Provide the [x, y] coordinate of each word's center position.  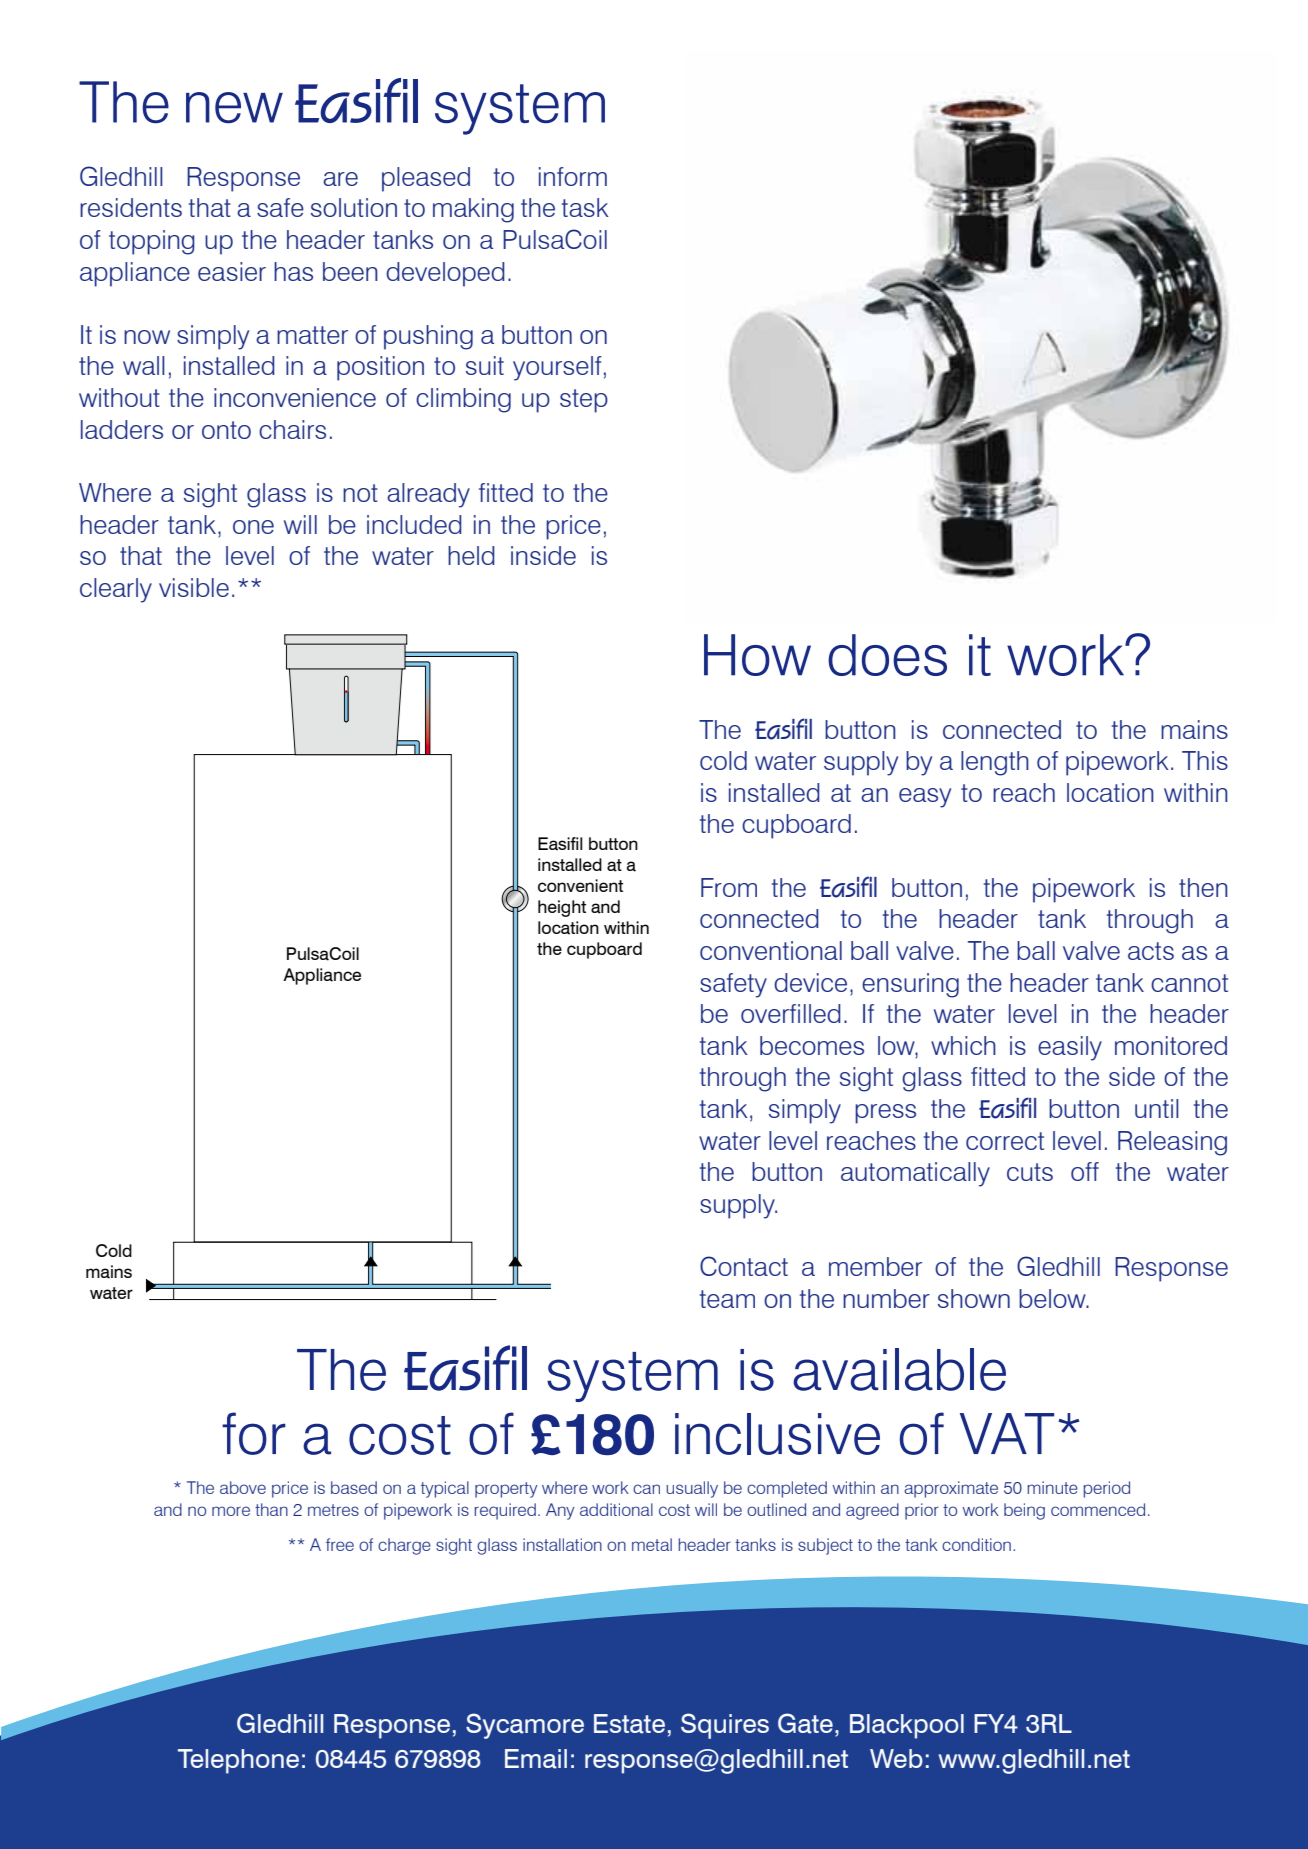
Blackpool [907, 1726]
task [585, 207]
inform [573, 176]
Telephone [238, 1761]
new [234, 107]
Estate [629, 1724]
